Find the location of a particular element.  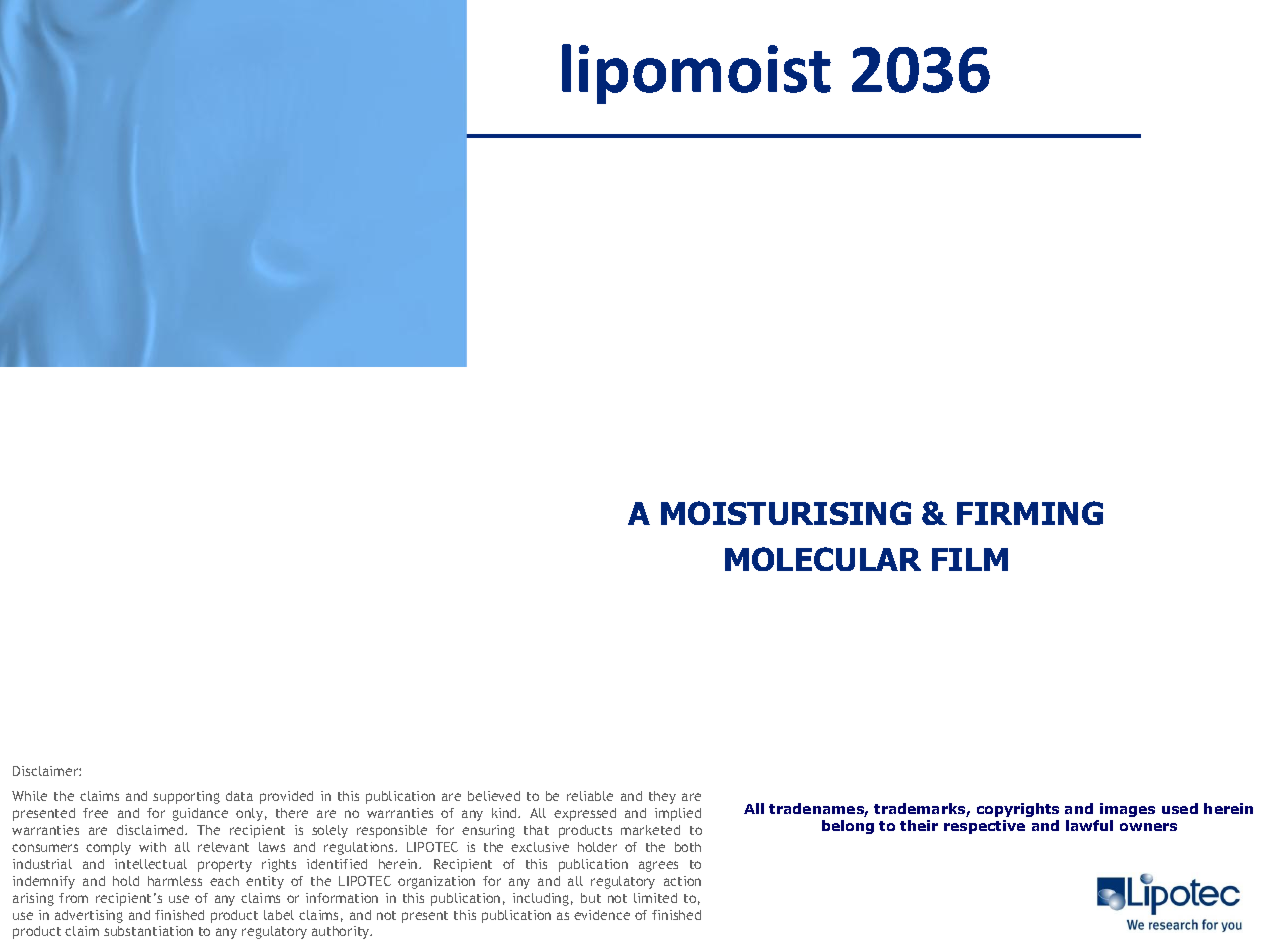

guidance is located at coordinates (200, 814).
